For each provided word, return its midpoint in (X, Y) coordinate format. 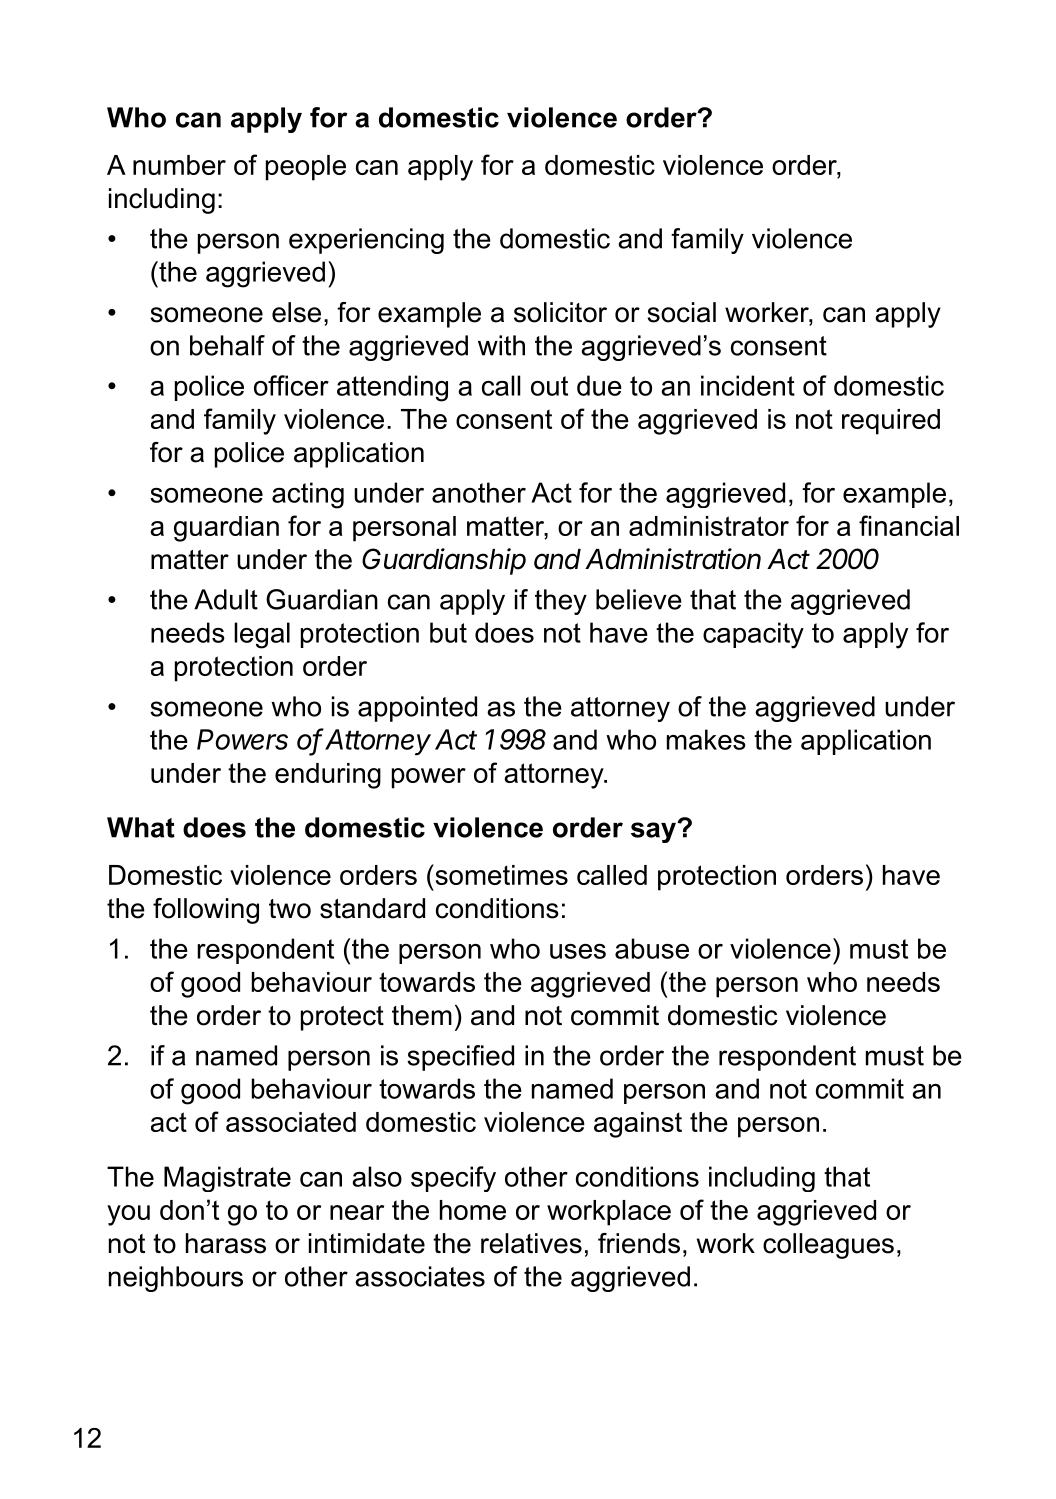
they (561, 602)
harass (226, 1243)
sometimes (500, 874)
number (179, 165)
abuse (652, 948)
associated (291, 1122)
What (141, 827)
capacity (753, 635)
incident (748, 385)
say (654, 832)
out (549, 386)
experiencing (366, 241)
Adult (226, 599)
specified (460, 1058)
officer (291, 385)
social (681, 312)
